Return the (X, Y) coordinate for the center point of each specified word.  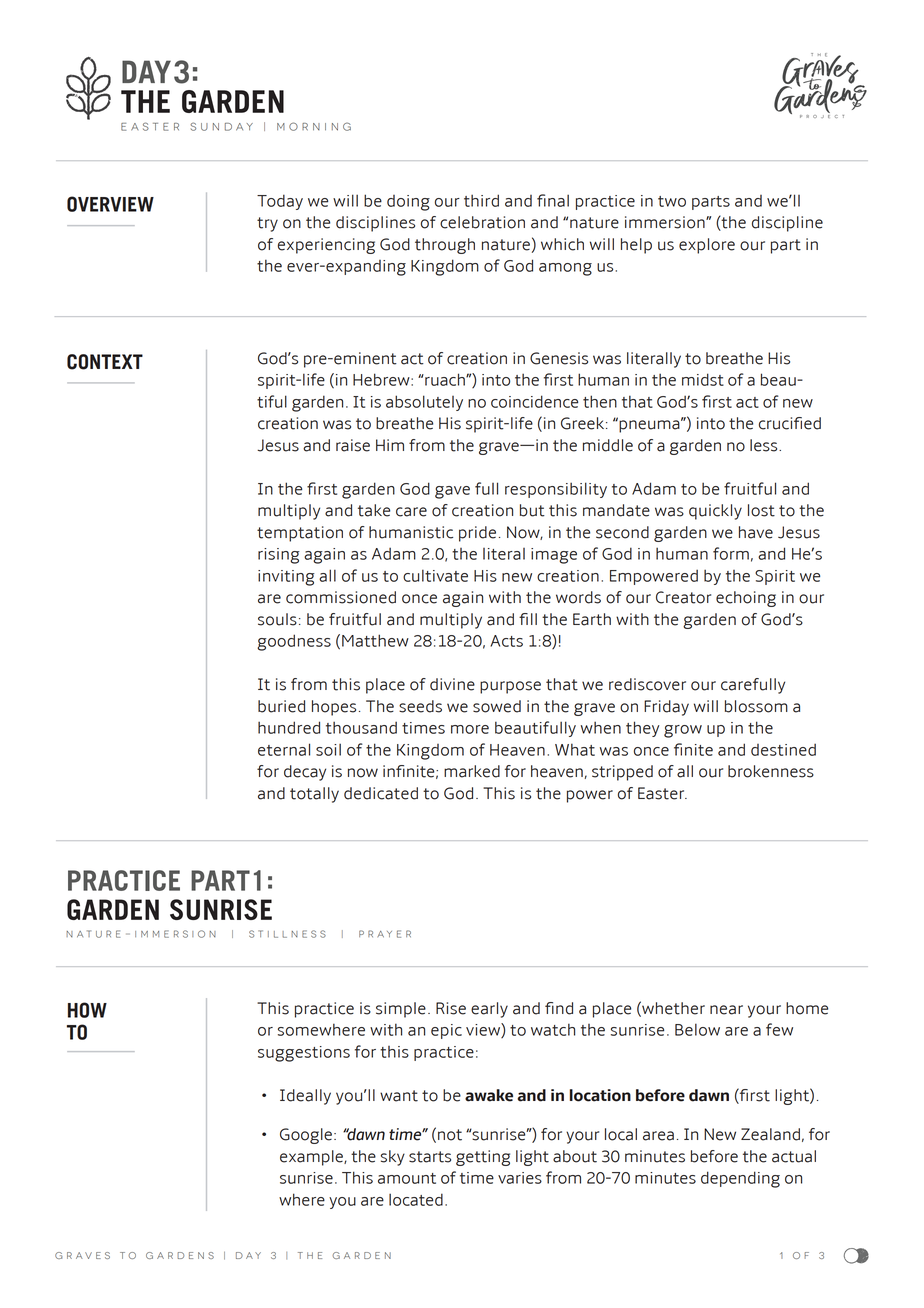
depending (740, 1179)
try (267, 224)
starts (430, 1157)
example (312, 1158)
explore (707, 246)
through (445, 246)
